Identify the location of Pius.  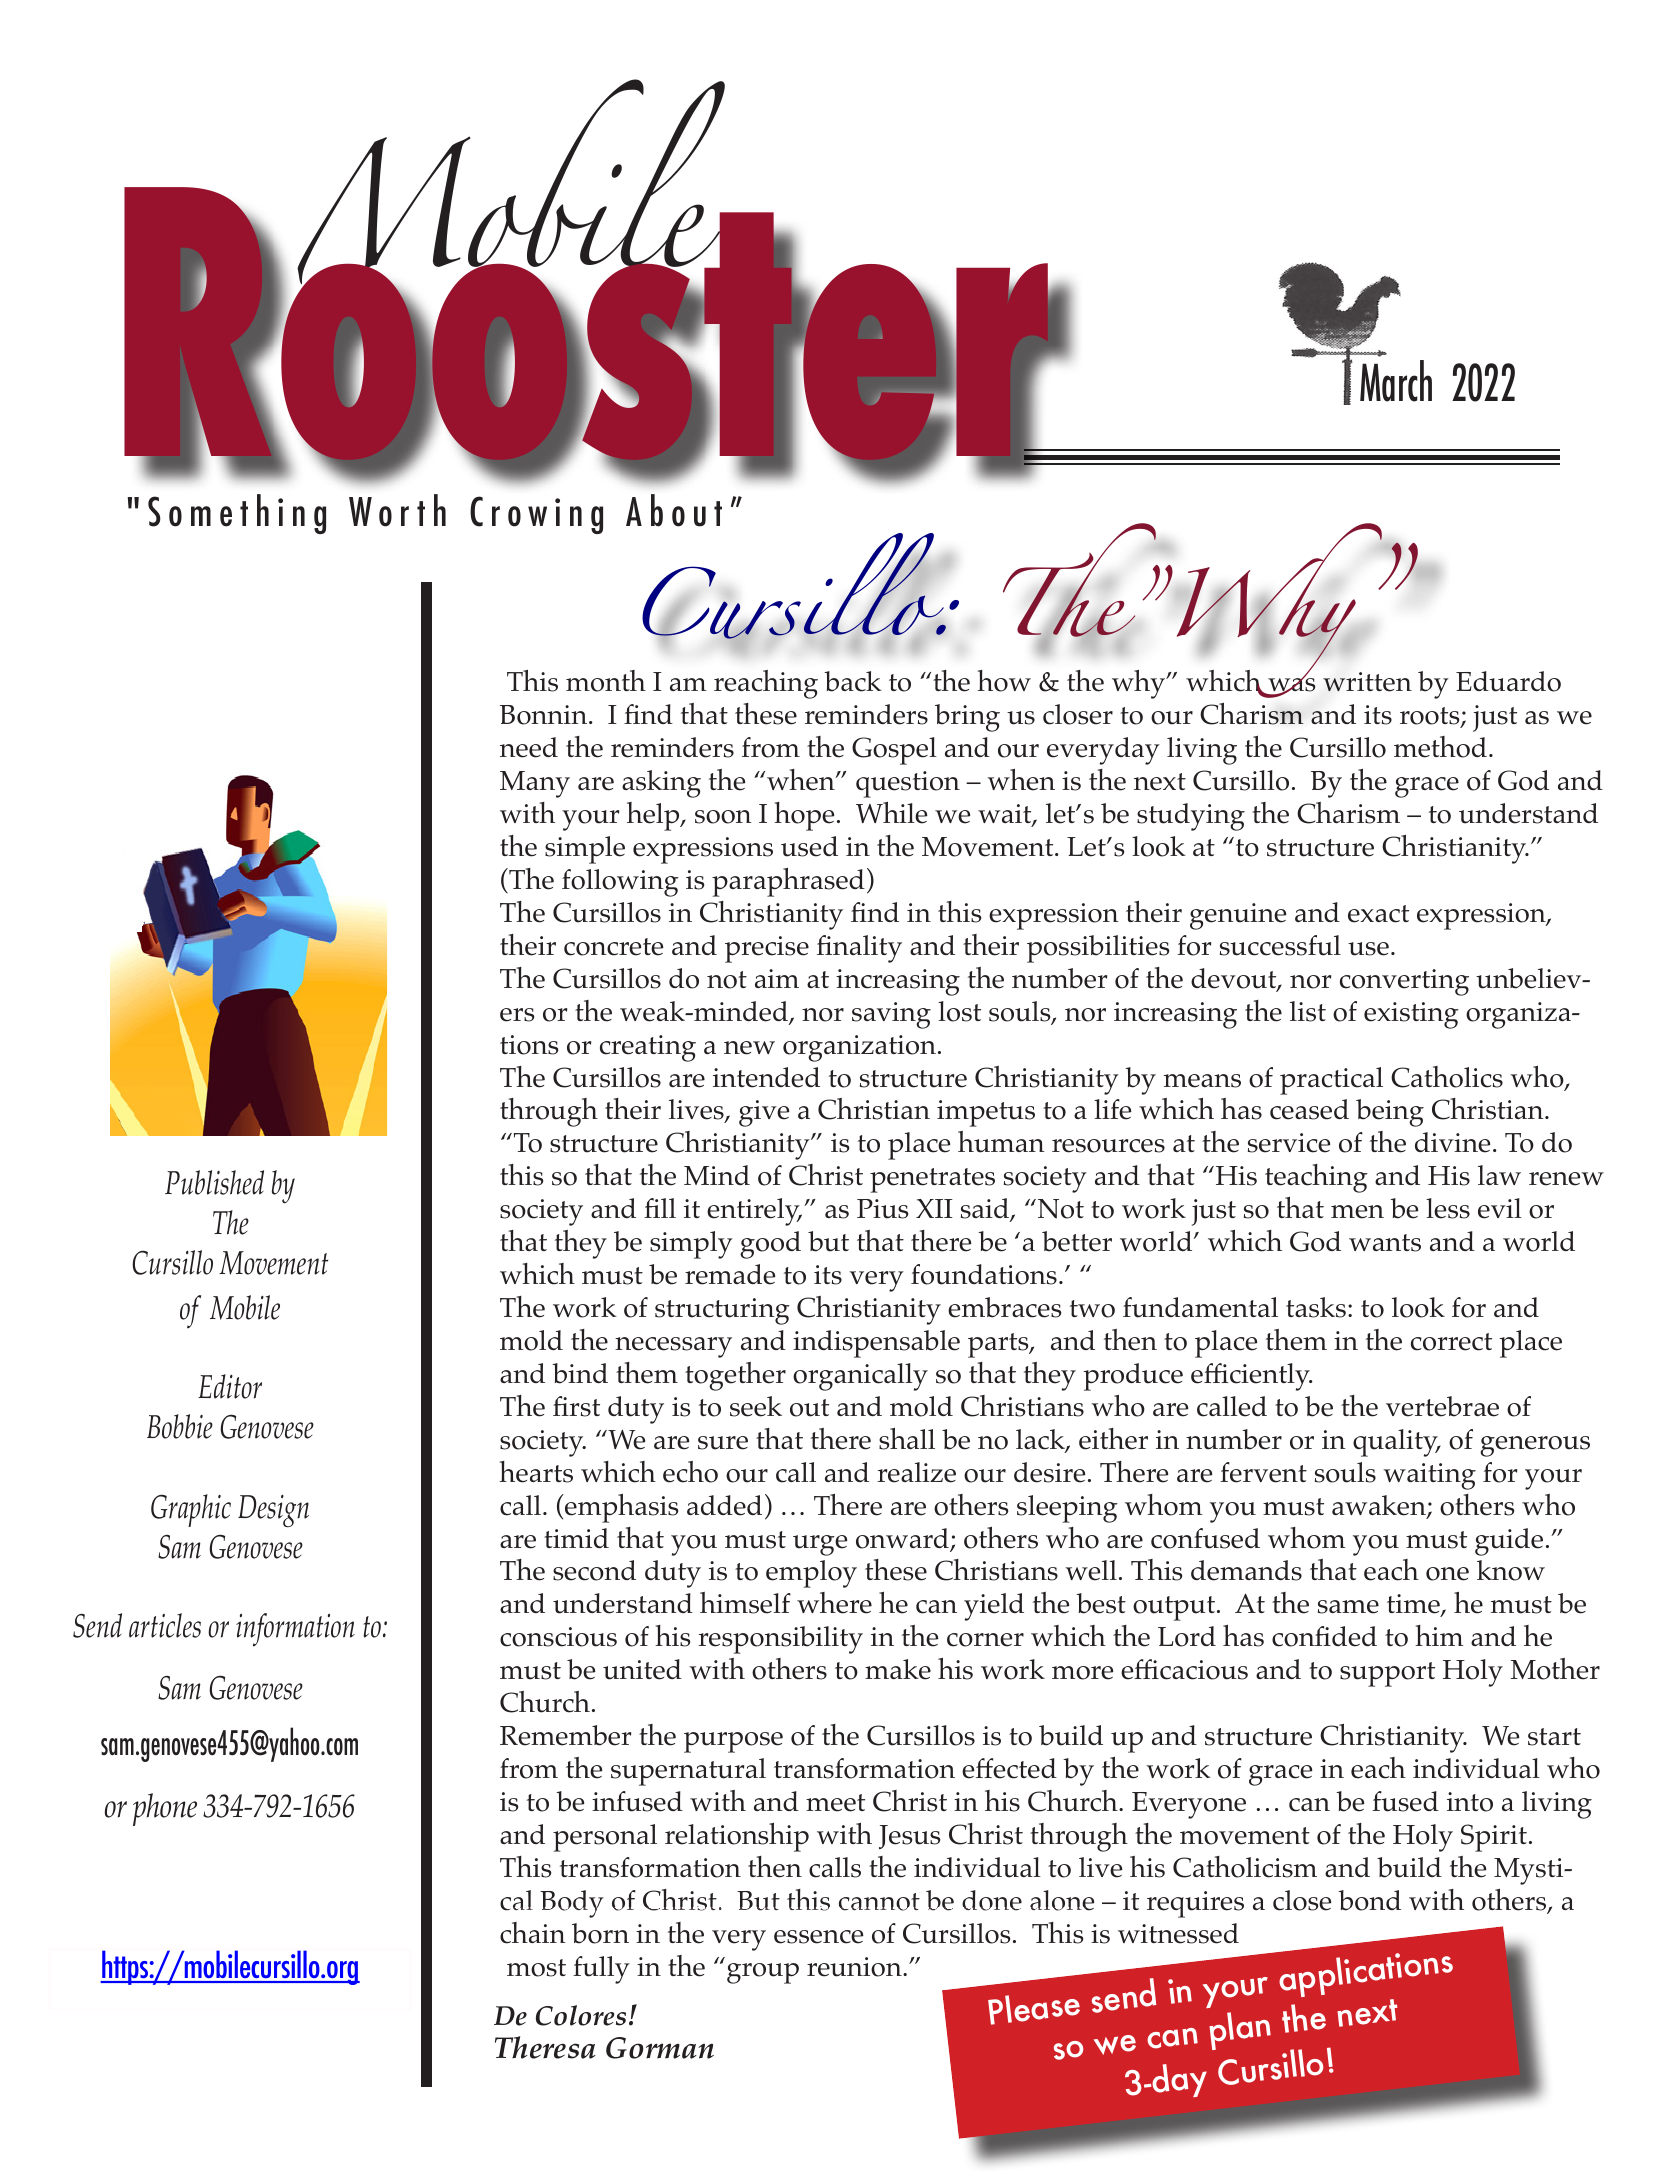
(882, 1209).
